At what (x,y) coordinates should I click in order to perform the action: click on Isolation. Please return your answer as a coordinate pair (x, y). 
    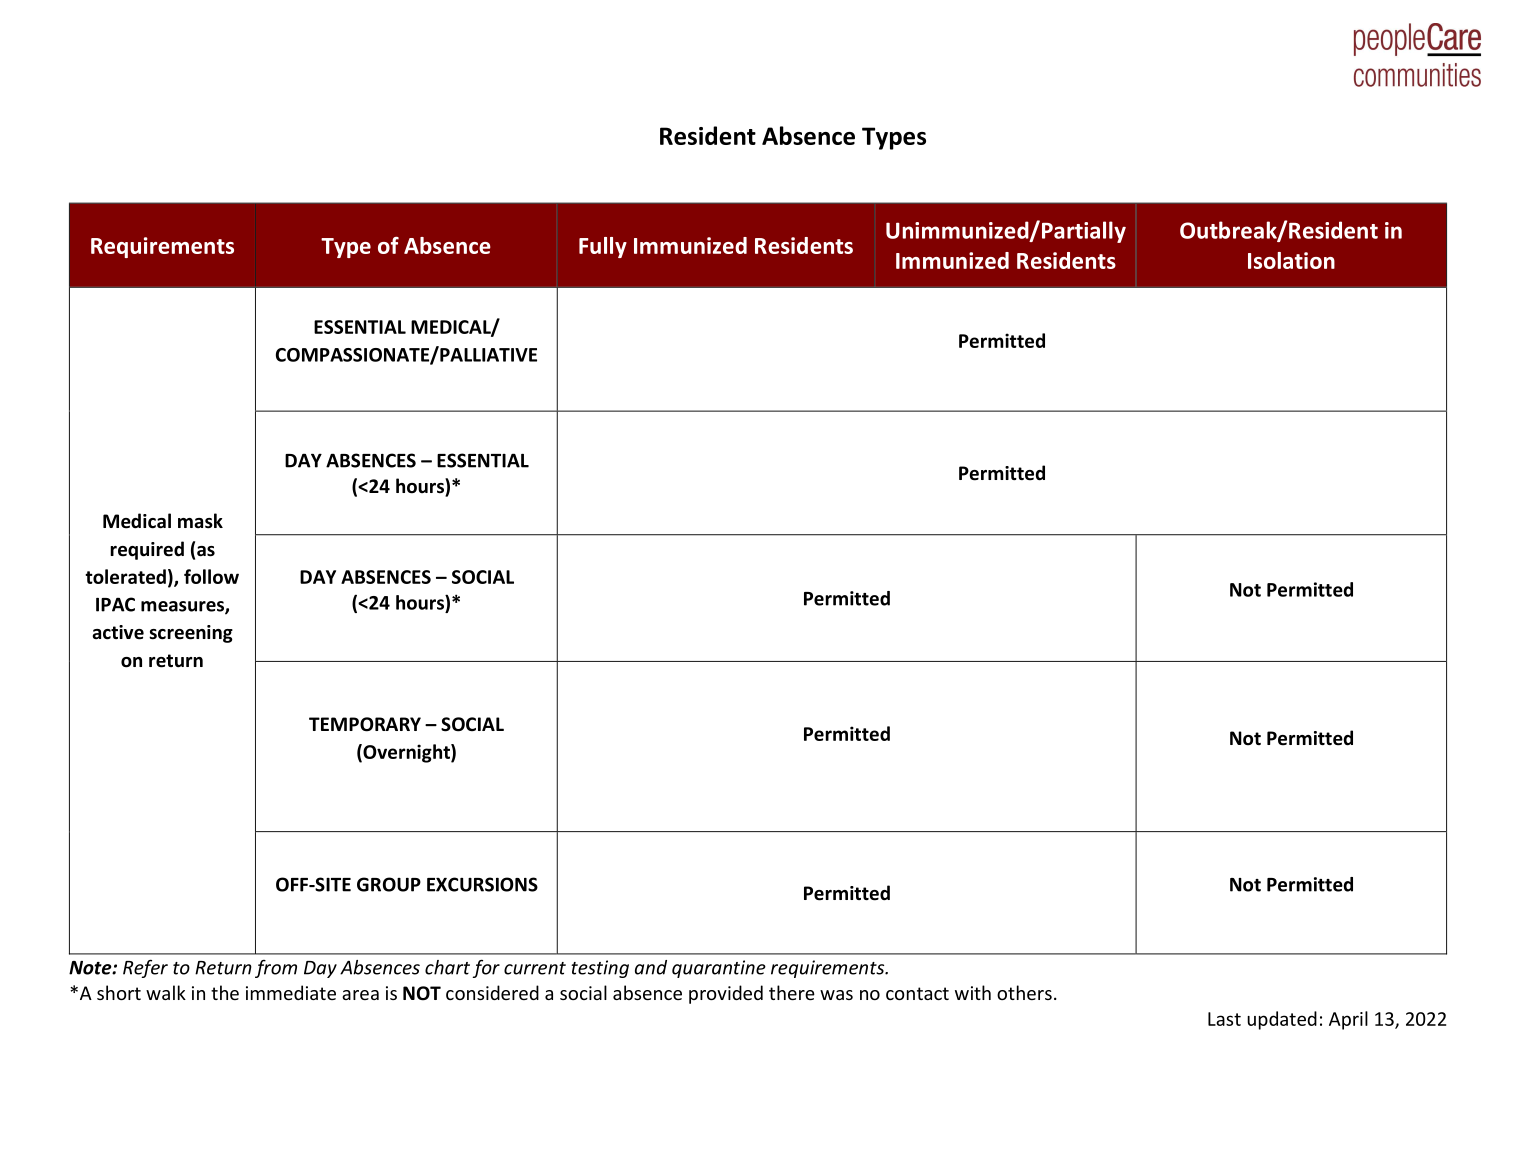
    Looking at the image, I should click on (1291, 260).
